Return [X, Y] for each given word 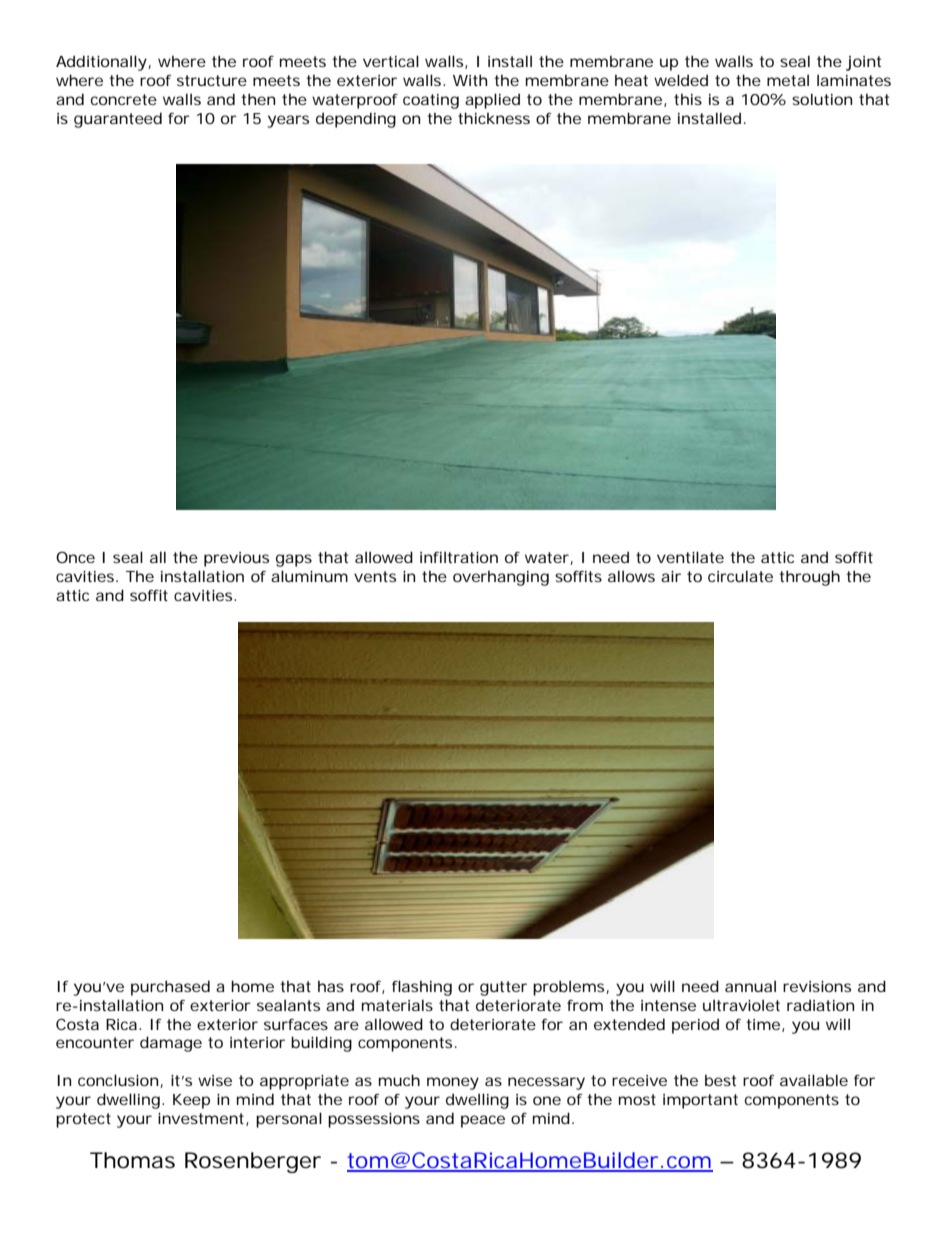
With [470, 80]
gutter [503, 988]
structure [212, 80]
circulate [740, 576]
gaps [294, 560]
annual [750, 986]
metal [788, 80]
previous [236, 559]
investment [201, 1118]
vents [375, 576]
